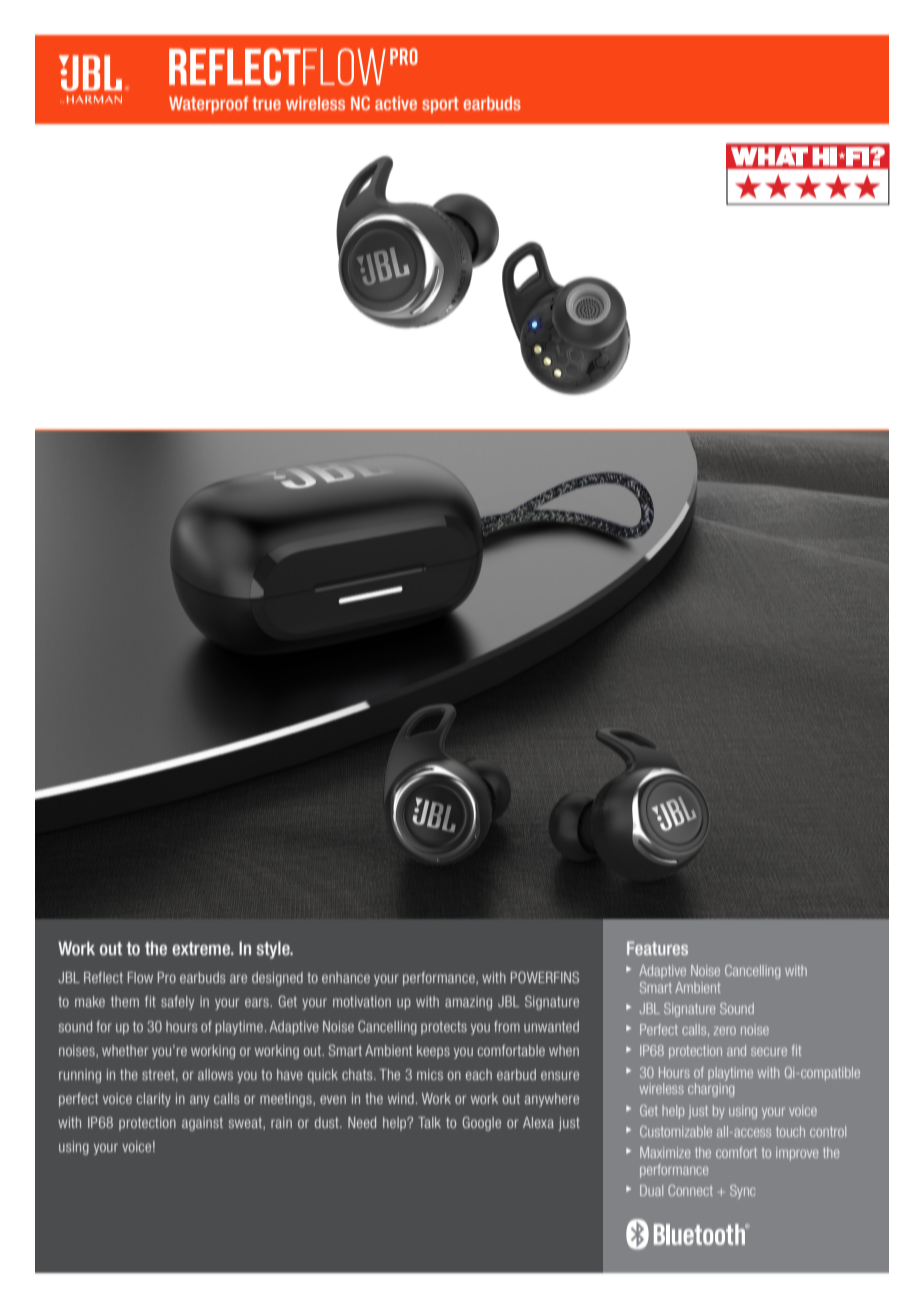  Describe the element at coordinates (657, 948) in the screenshot. I see `Features` at that location.
